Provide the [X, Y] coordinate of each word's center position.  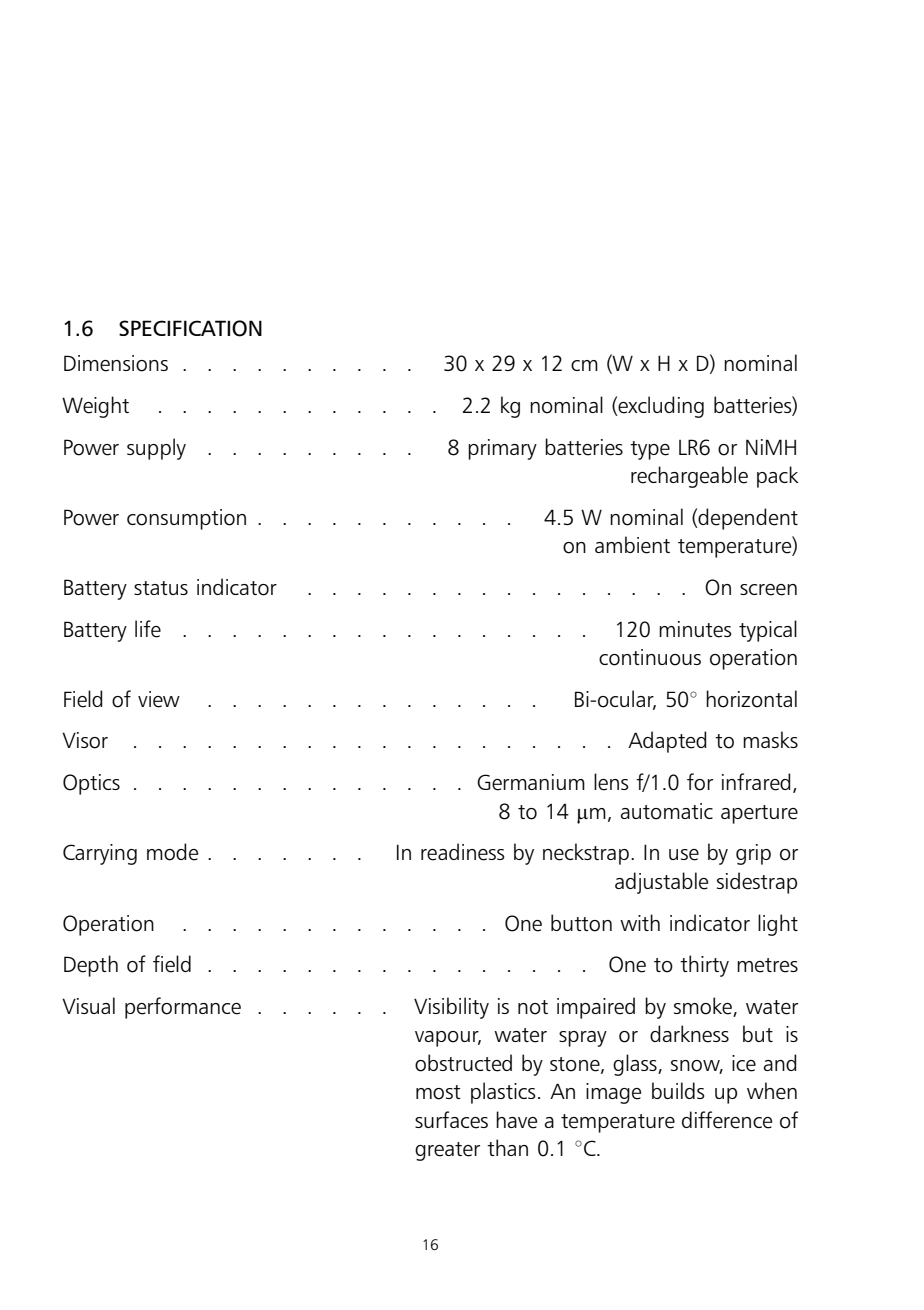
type [650, 450]
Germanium [531, 782]
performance [183, 1008]
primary [502, 449]
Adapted [667, 742]
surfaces [451, 1120]
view [159, 699]
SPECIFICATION [190, 328]
